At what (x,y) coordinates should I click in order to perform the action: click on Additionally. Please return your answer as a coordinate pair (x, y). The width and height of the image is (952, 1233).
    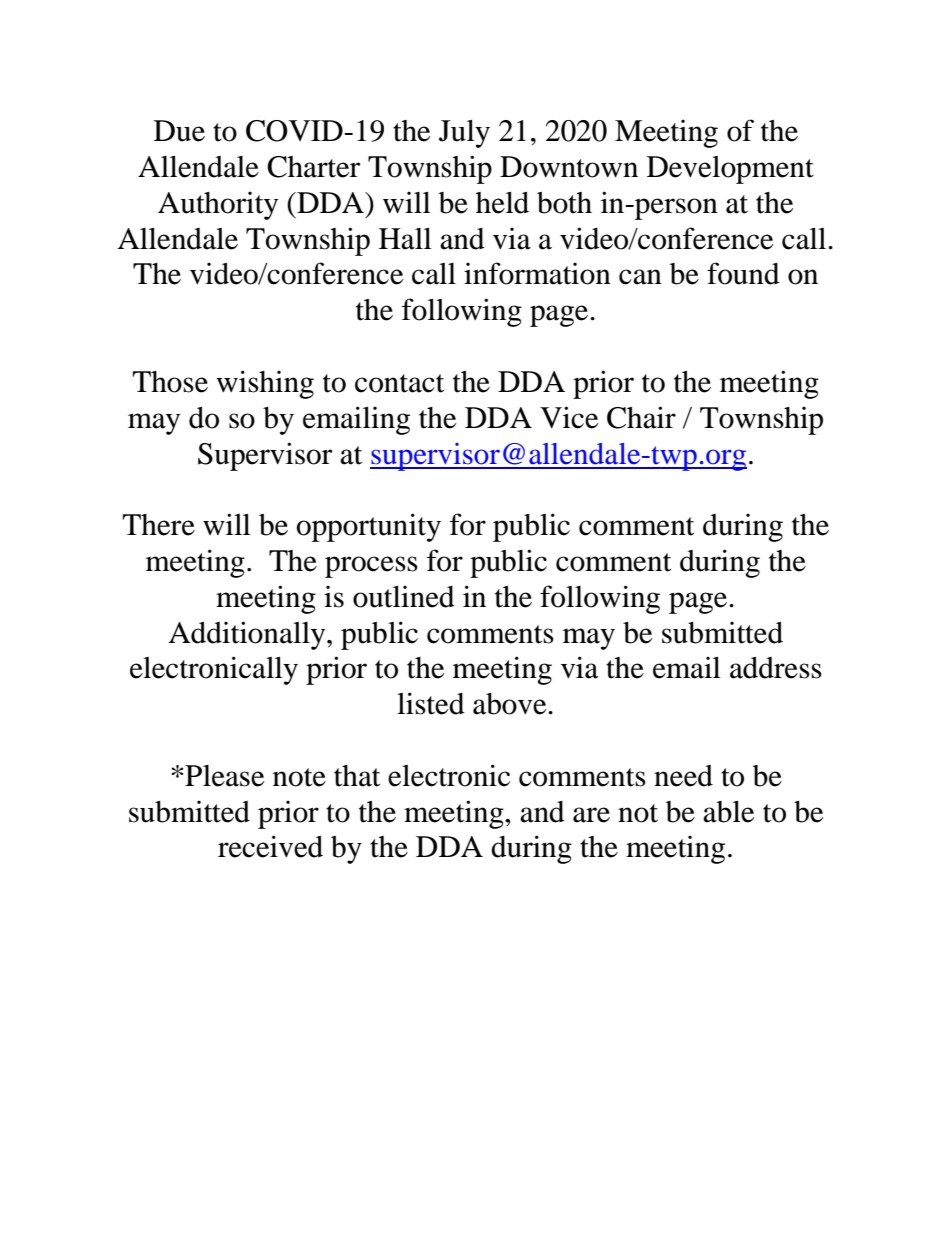
    Looking at the image, I should click on (248, 635).
